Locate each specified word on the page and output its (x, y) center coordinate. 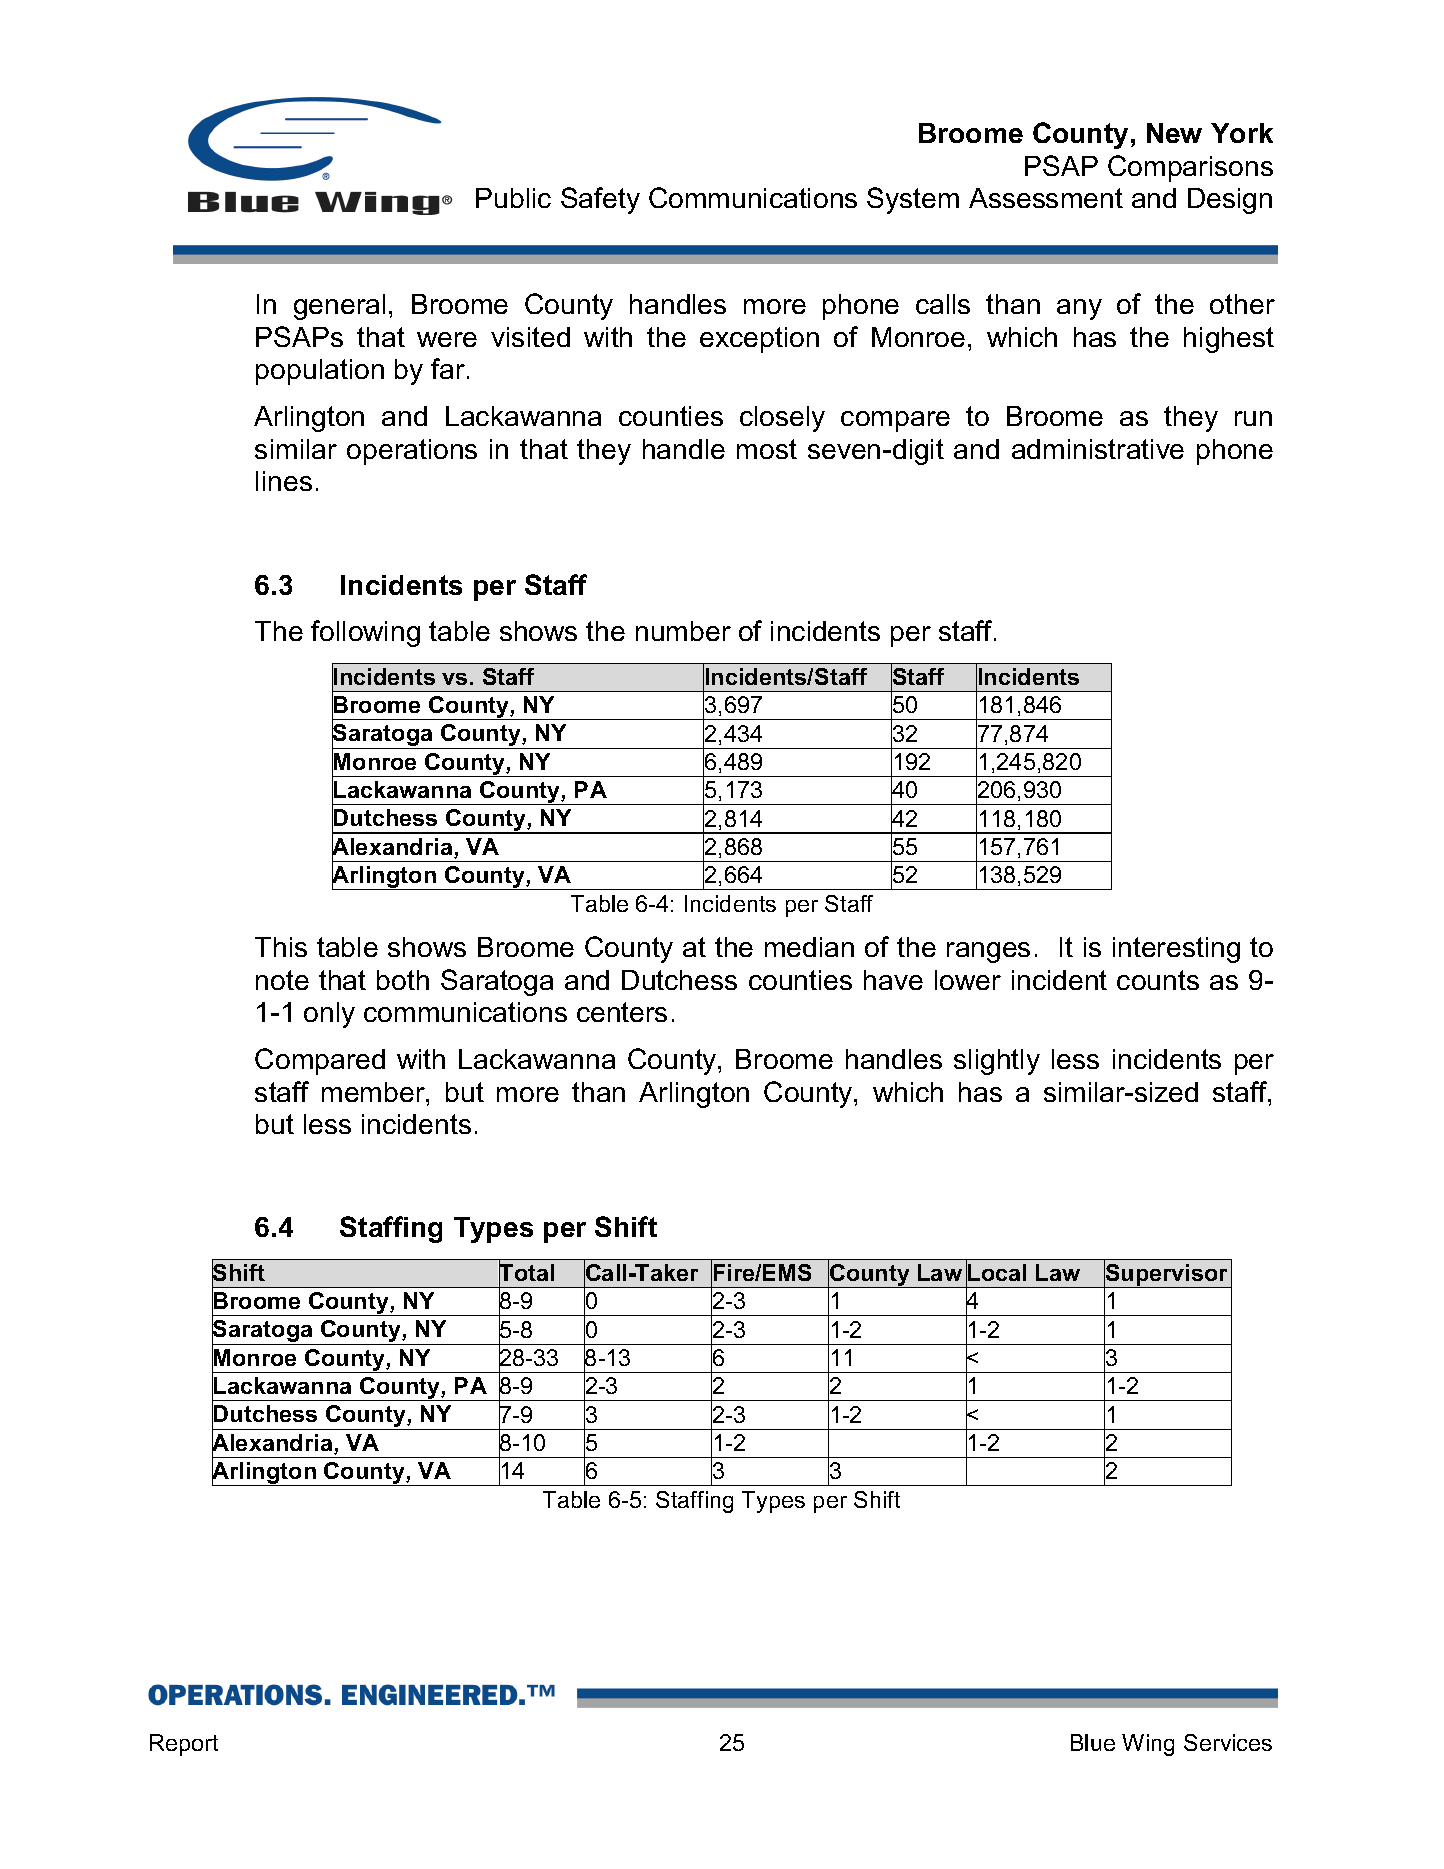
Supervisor (1167, 1275)
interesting (1176, 950)
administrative (1098, 449)
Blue (1093, 1742)
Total (526, 1273)
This (281, 947)
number (683, 631)
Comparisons (1190, 168)
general (339, 307)
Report (184, 1745)
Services (1228, 1742)
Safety (600, 200)
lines (284, 481)
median (809, 947)
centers (622, 1012)
